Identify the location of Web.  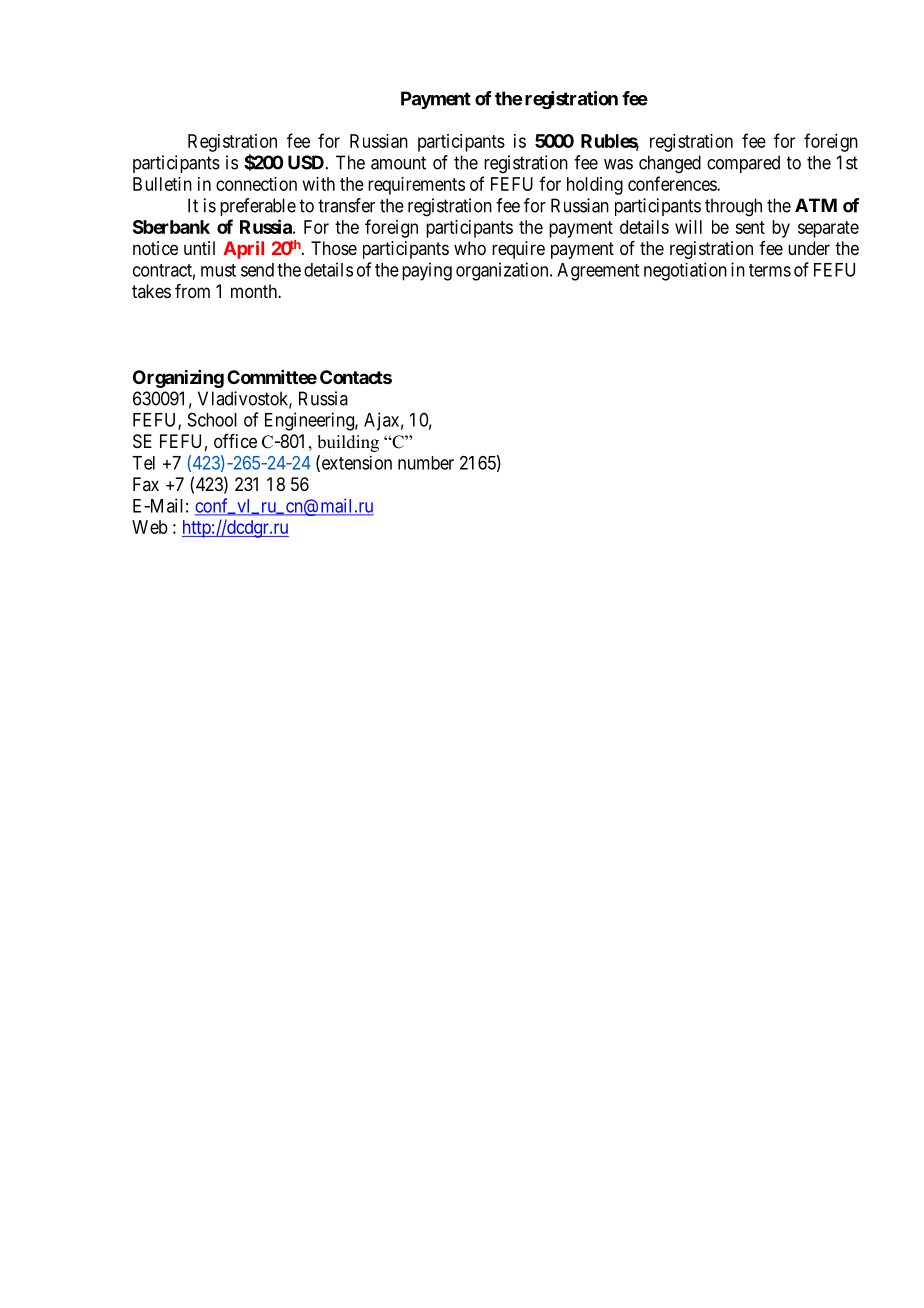
(150, 527).
